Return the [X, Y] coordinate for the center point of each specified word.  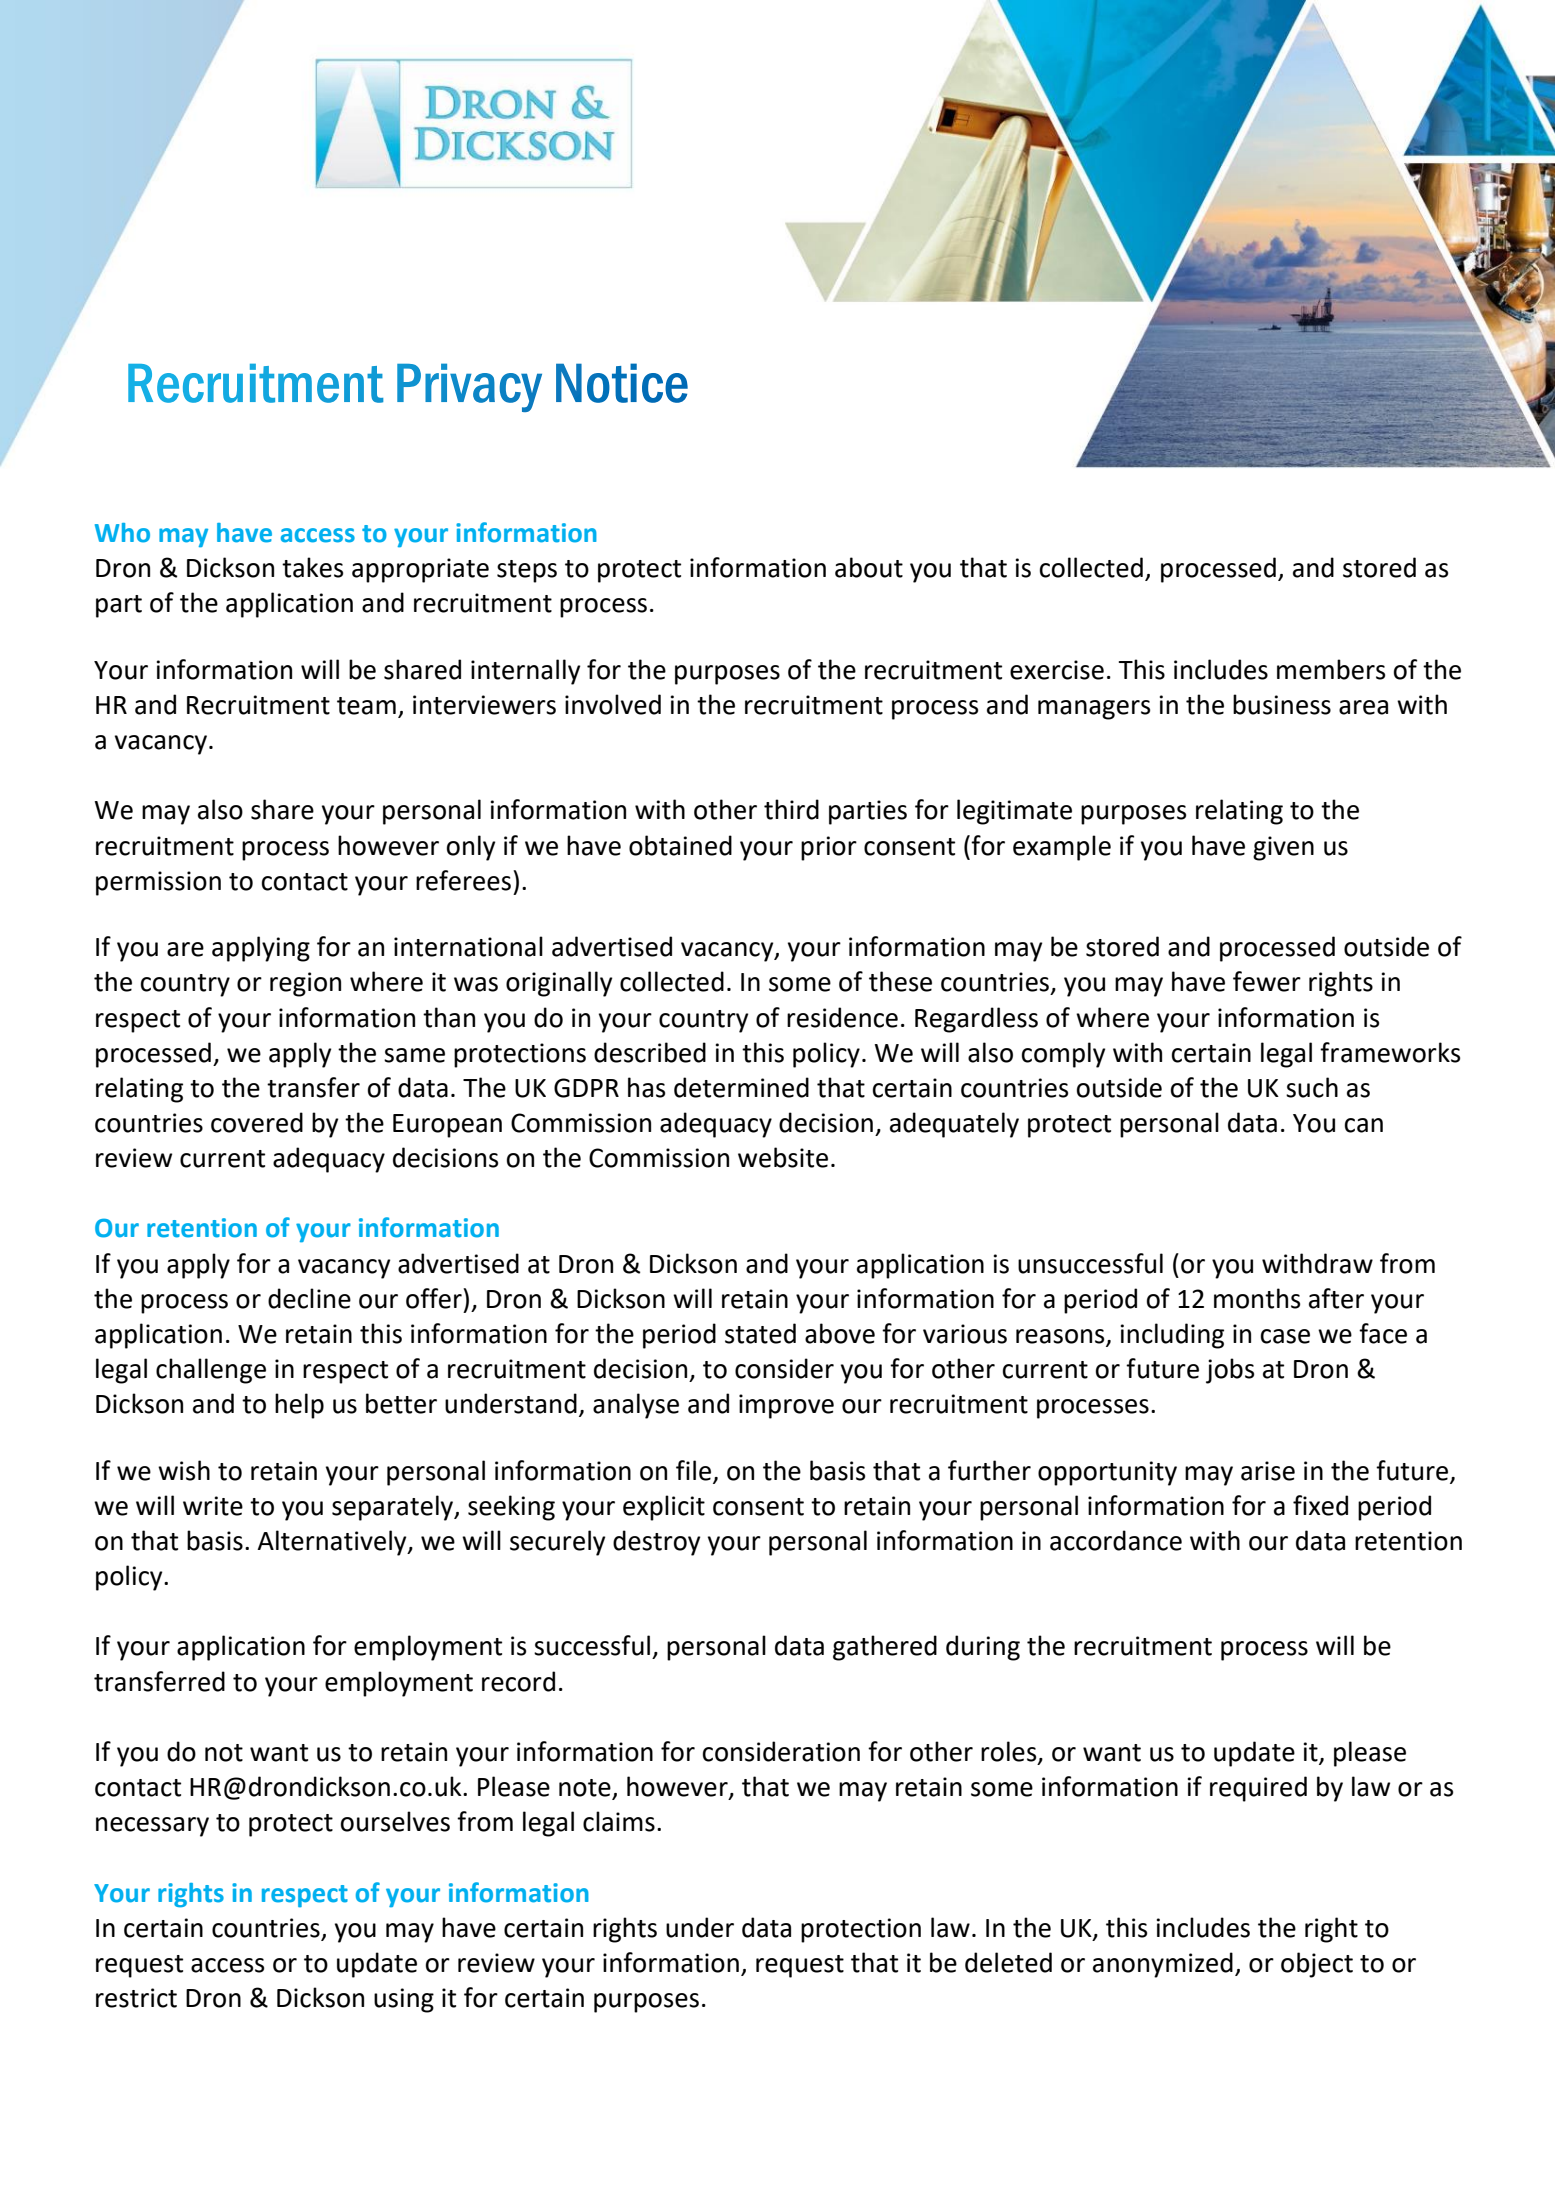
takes [312, 567]
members [1331, 669]
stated [760, 1333]
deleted [1008, 1962]
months [1257, 1298]
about [869, 567]
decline [309, 1298]
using [404, 2000]
